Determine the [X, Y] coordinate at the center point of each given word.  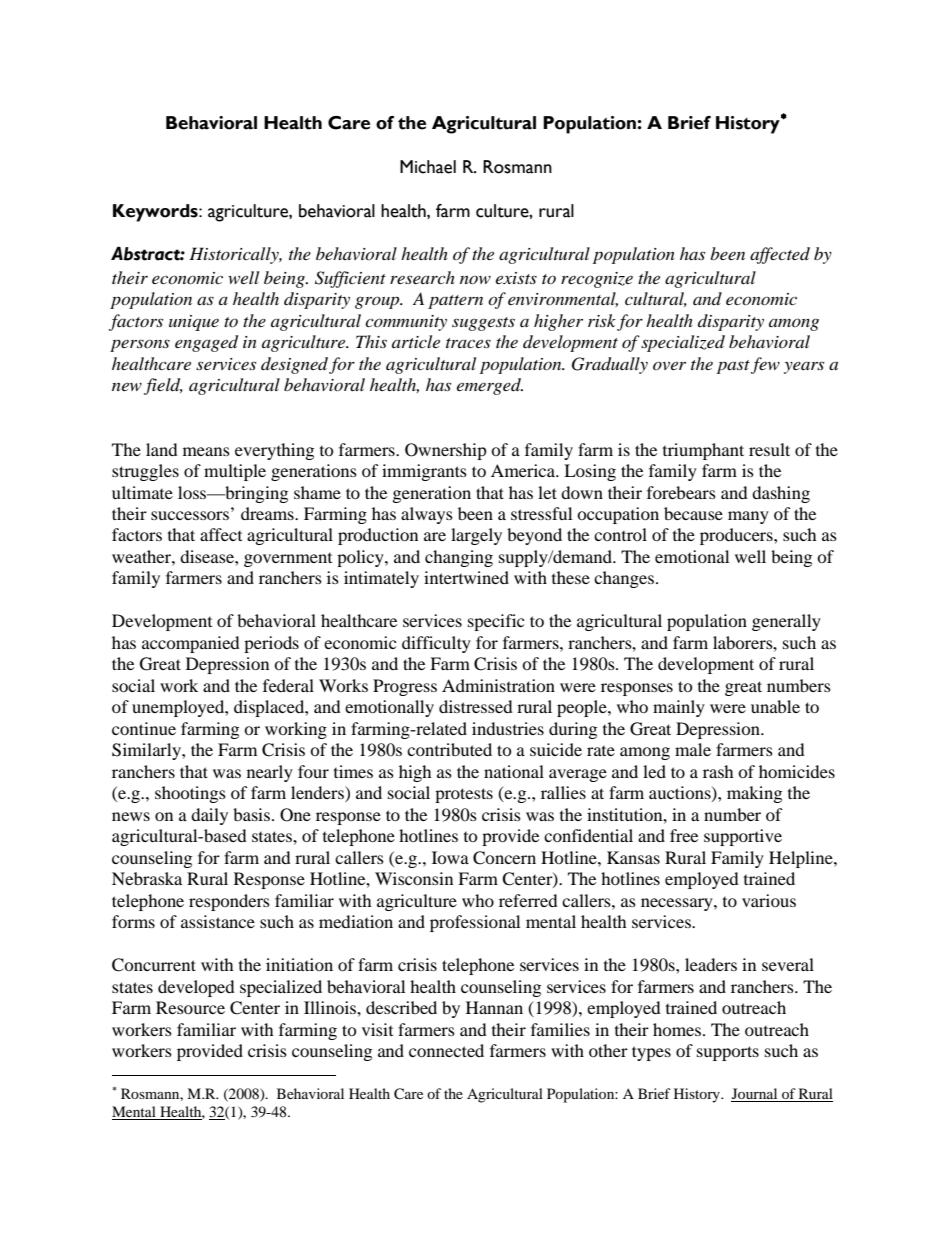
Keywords [156, 213]
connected [446, 1050]
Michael [428, 167]
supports [728, 1053]
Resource [190, 1007]
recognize [597, 280]
